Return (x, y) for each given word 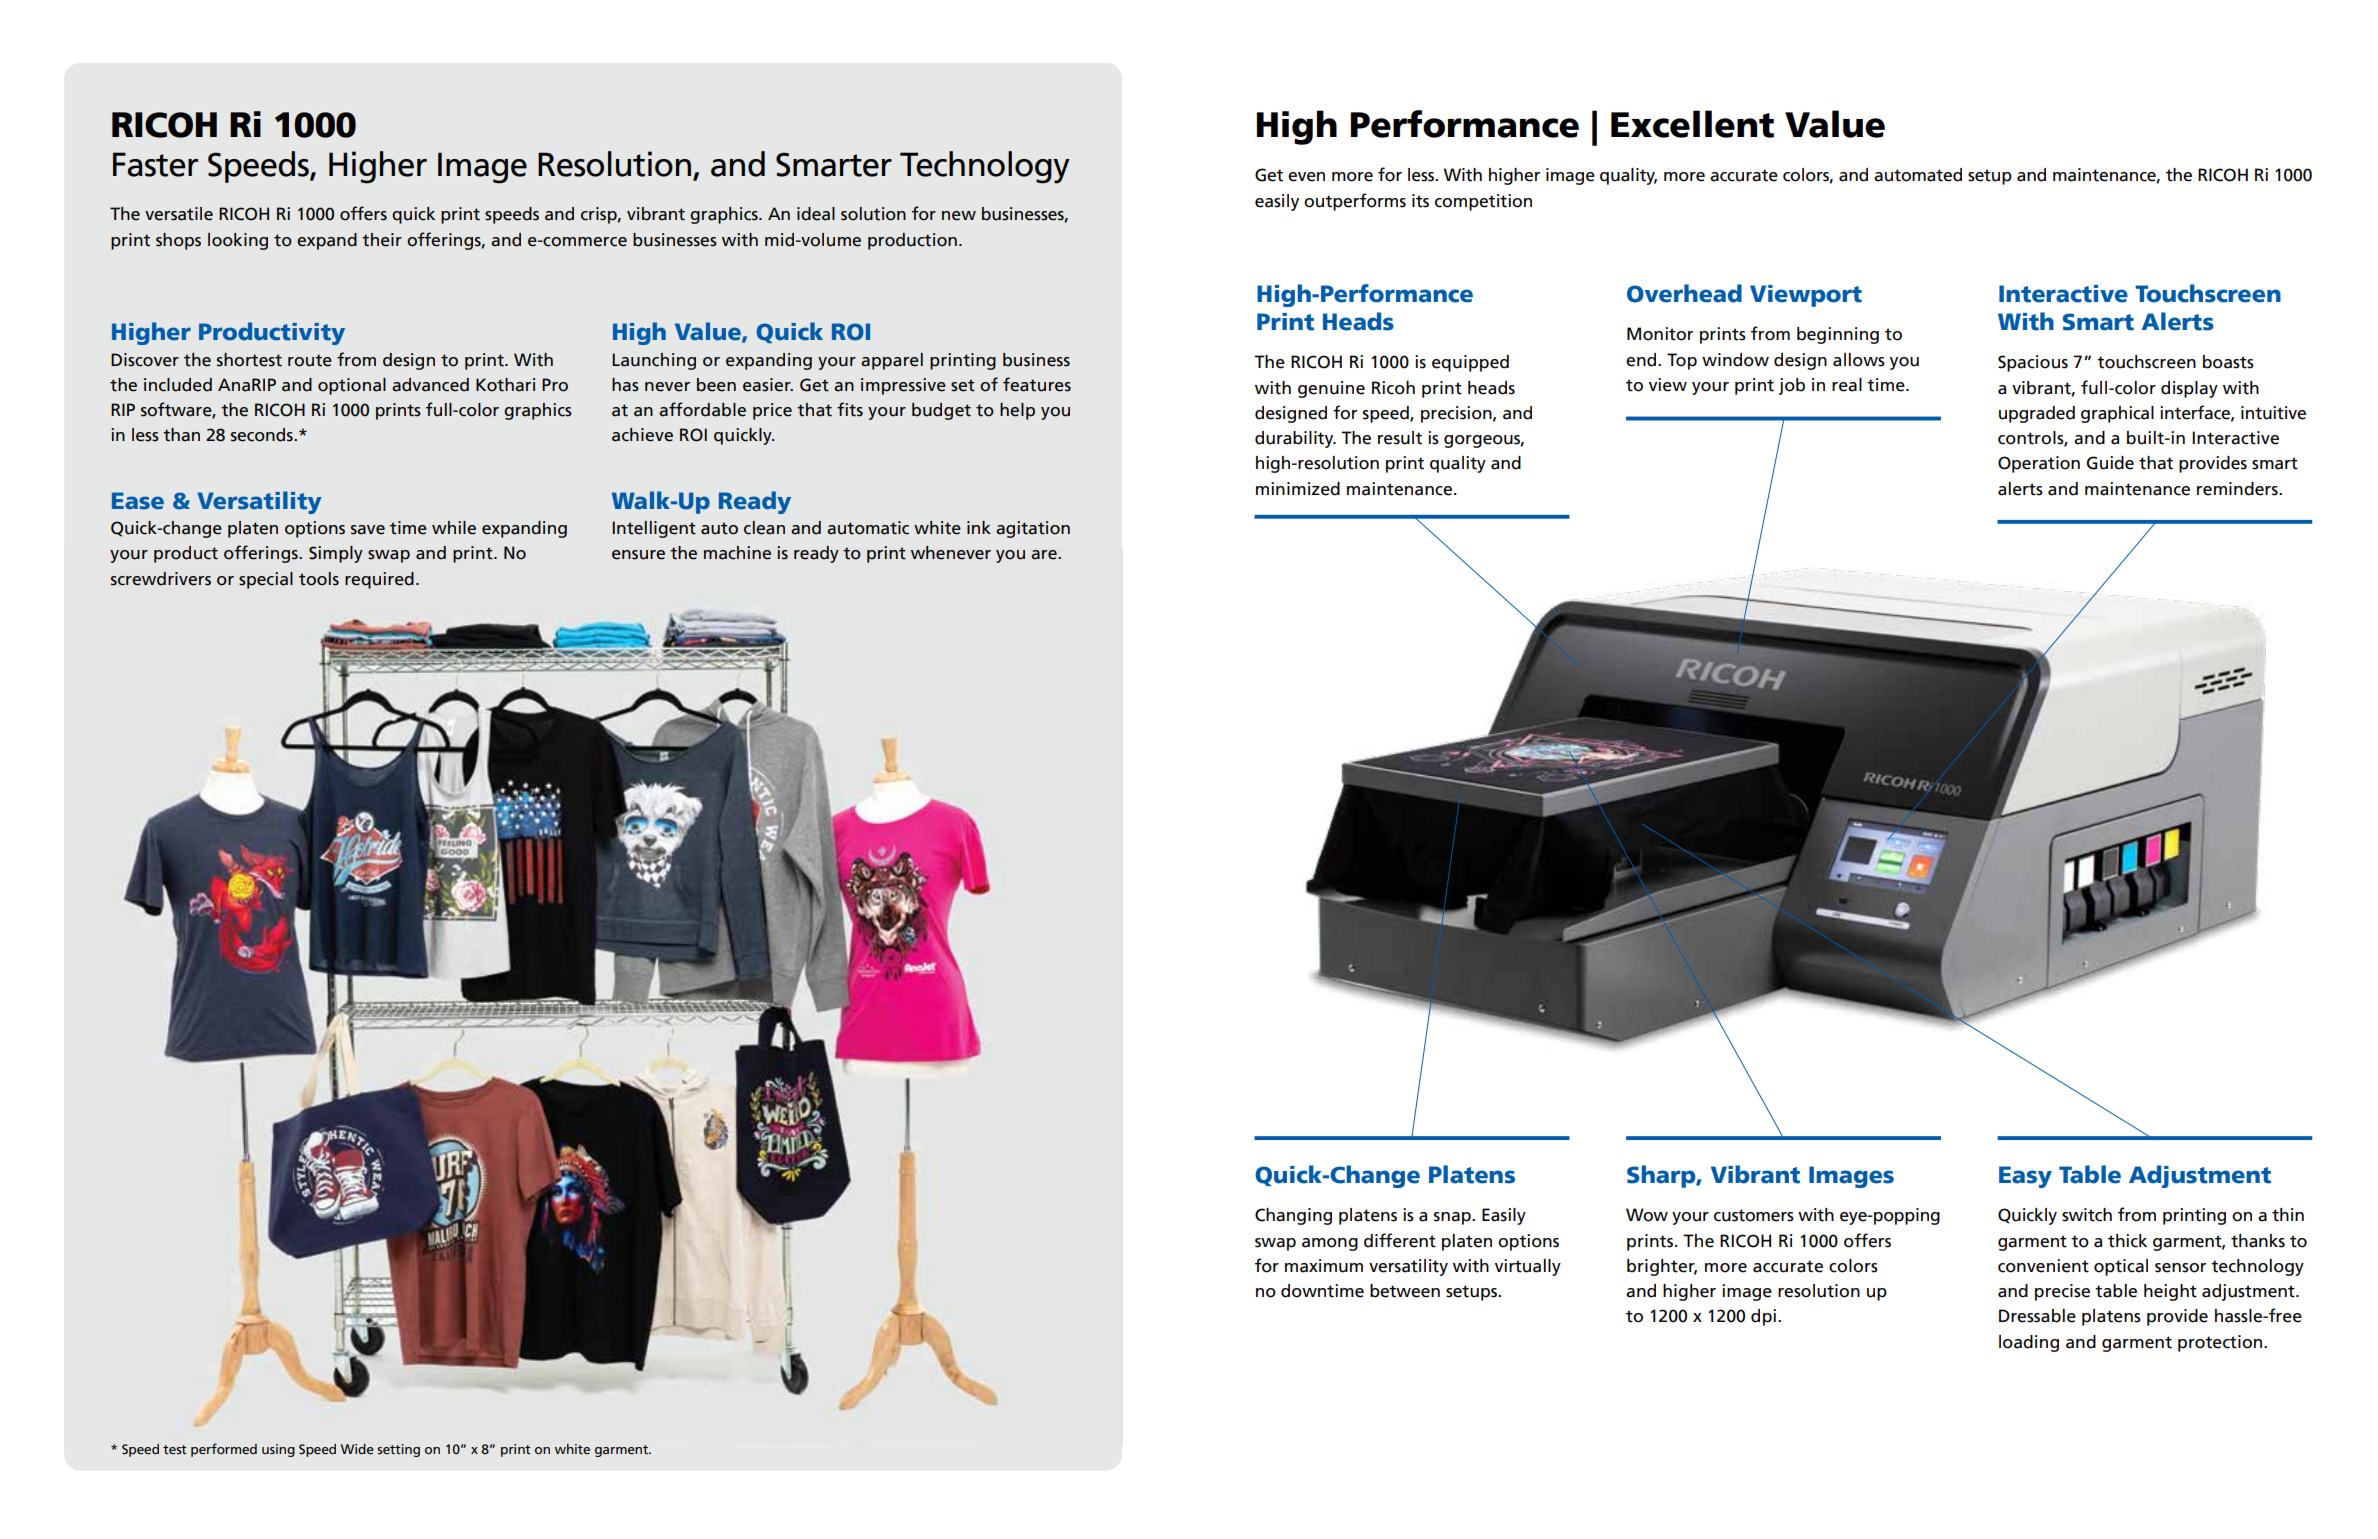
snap (1453, 1218)
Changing (1293, 1216)
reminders (2238, 489)
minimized (1298, 489)
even (1306, 177)
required (379, 580)
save (368, 530)
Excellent (1692, 124)
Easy (2025, 1177)
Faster (155, 164)
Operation (2039, 464)
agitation (1033, 529)
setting (398, 1450)
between (1405, 1291)
